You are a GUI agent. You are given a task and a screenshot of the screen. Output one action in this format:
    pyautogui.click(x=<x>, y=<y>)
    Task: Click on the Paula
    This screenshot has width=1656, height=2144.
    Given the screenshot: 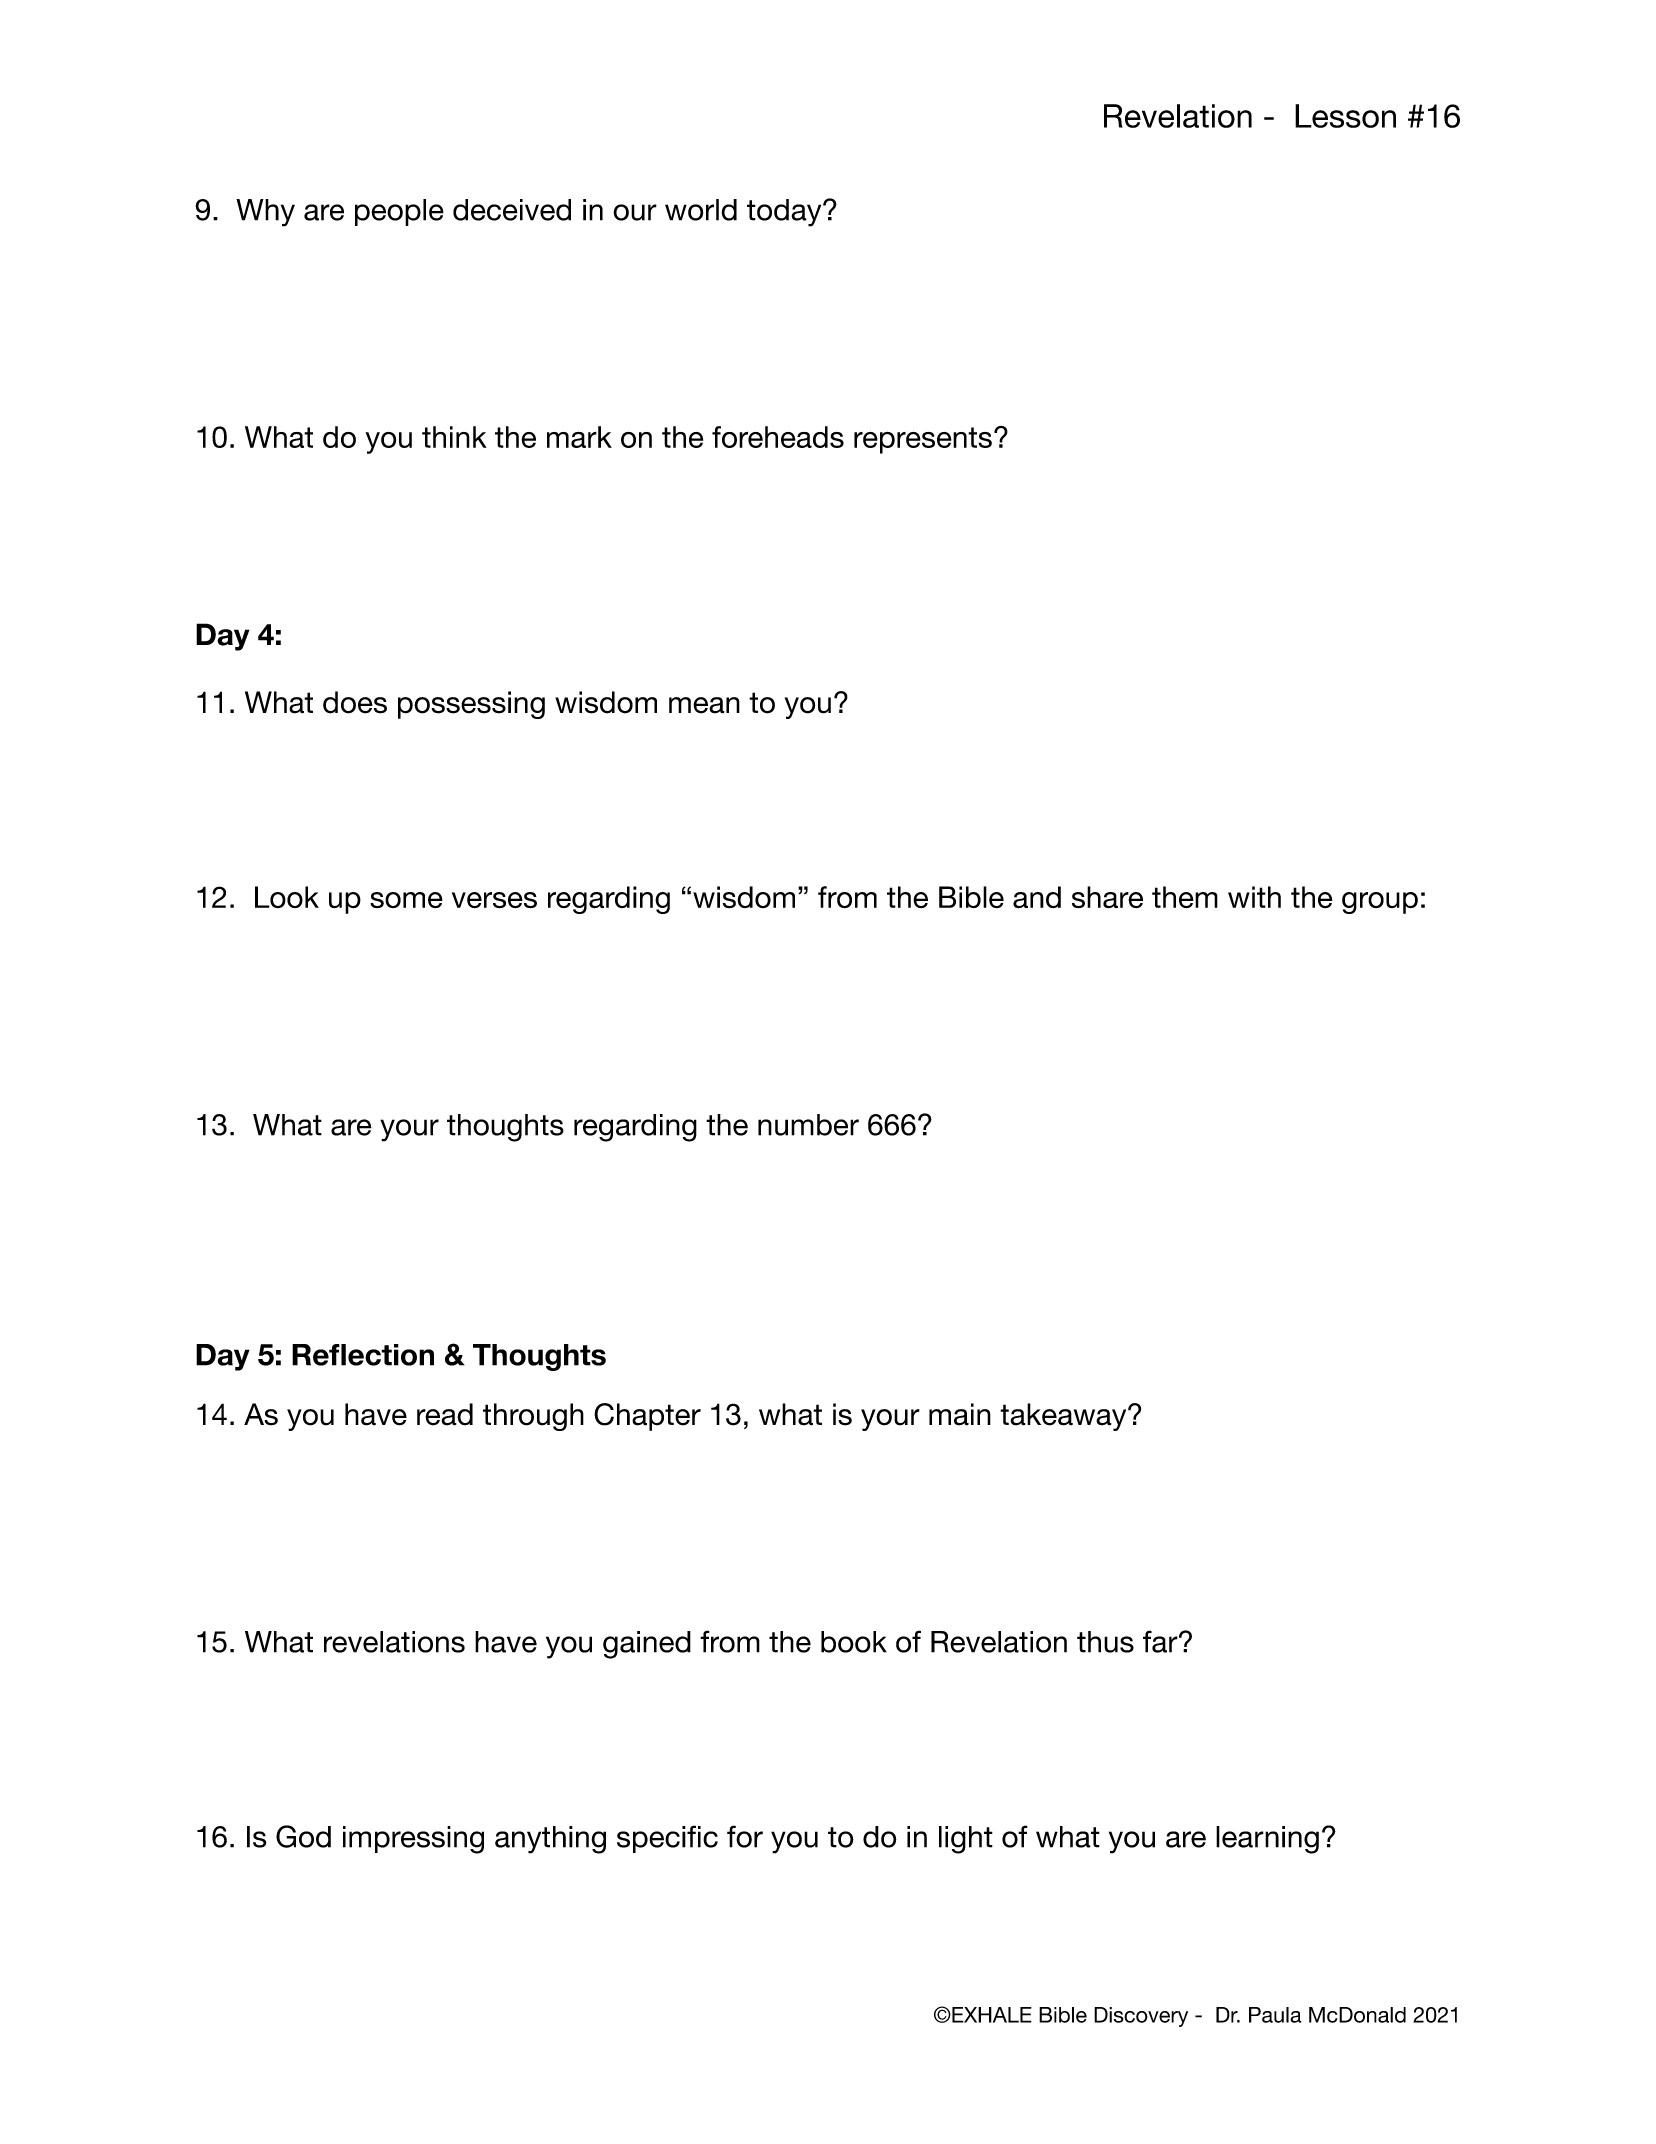 What is the action you would take?
    pyautogui.click(x=1275, y=2015)
